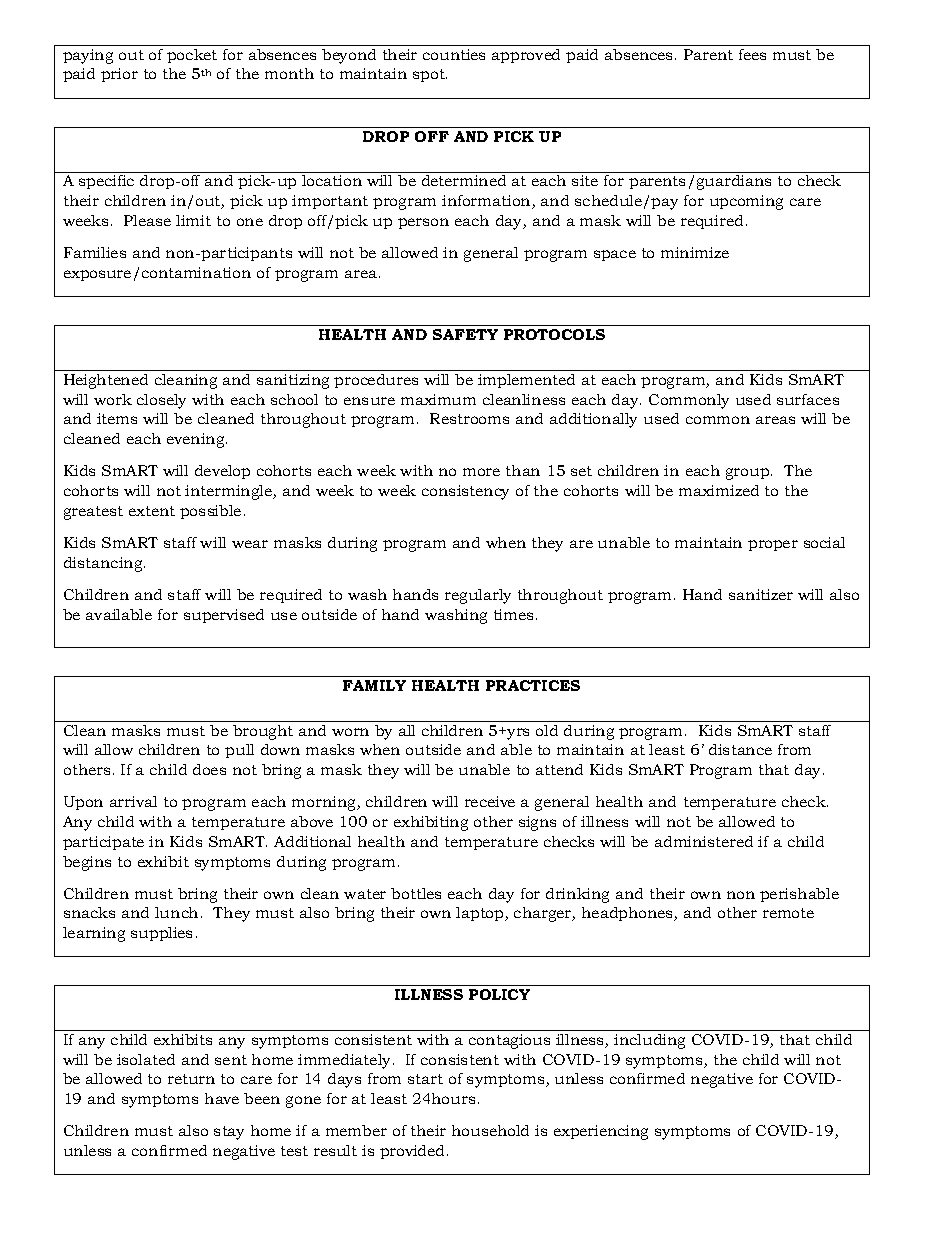 Image resolution: width=952 pixels, height=1233 pixels. What do you see at coordinates (740, 749) in the screenshot?
I see `distance` at bounding box center [740, 749].
